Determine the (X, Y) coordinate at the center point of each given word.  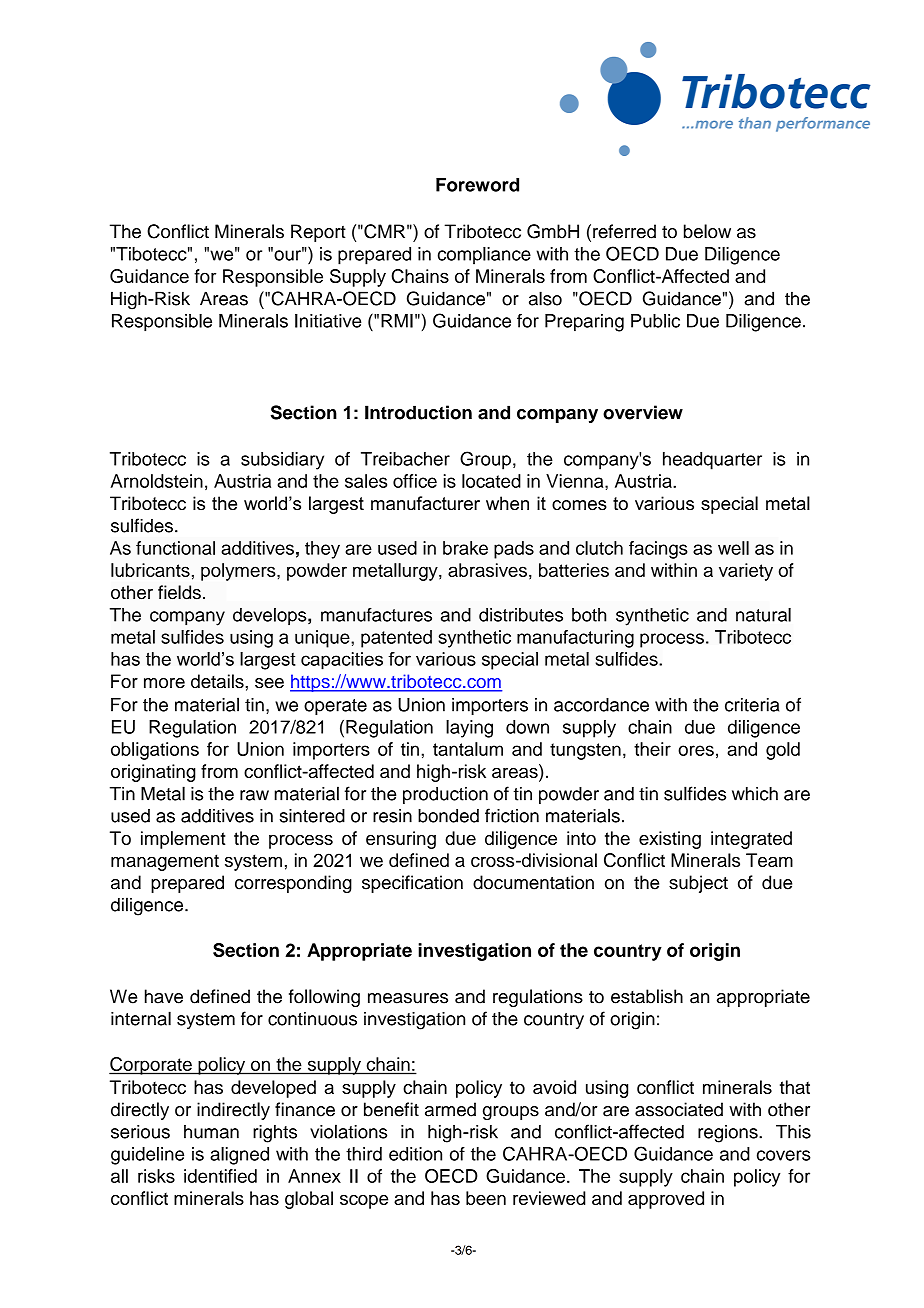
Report (318, 233)
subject (698, 884)
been (486, 1198)
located (491, 481)
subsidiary (282, 461)
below (707, 231)
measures (408, 998)
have (164, 996)
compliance (484, 256)
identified (220, 1176)
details (218, 681)
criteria (752, 705)
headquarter (712, 461)
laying (469, 729)
